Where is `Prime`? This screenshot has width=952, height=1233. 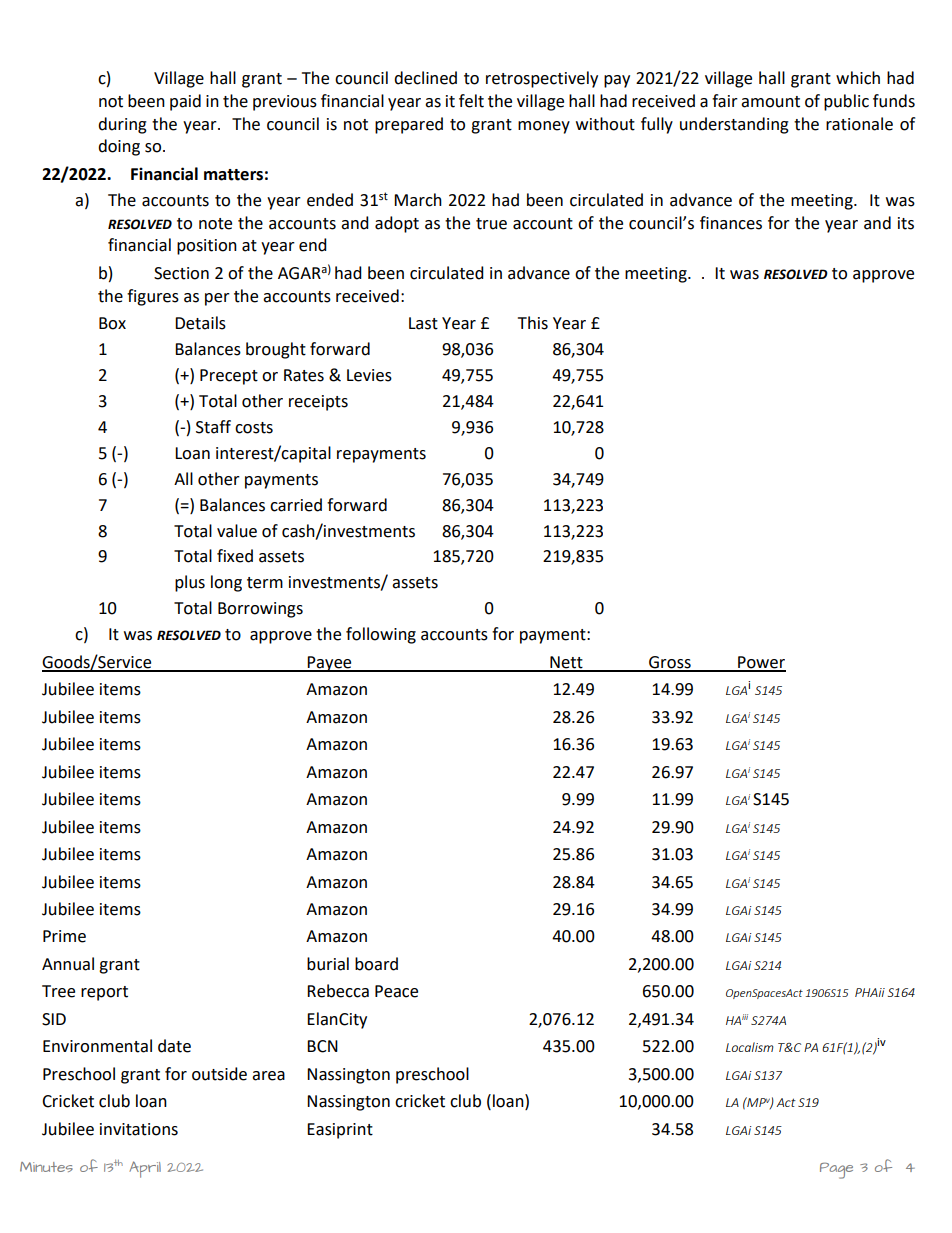
Prime is located at coordinates (64, 936).
